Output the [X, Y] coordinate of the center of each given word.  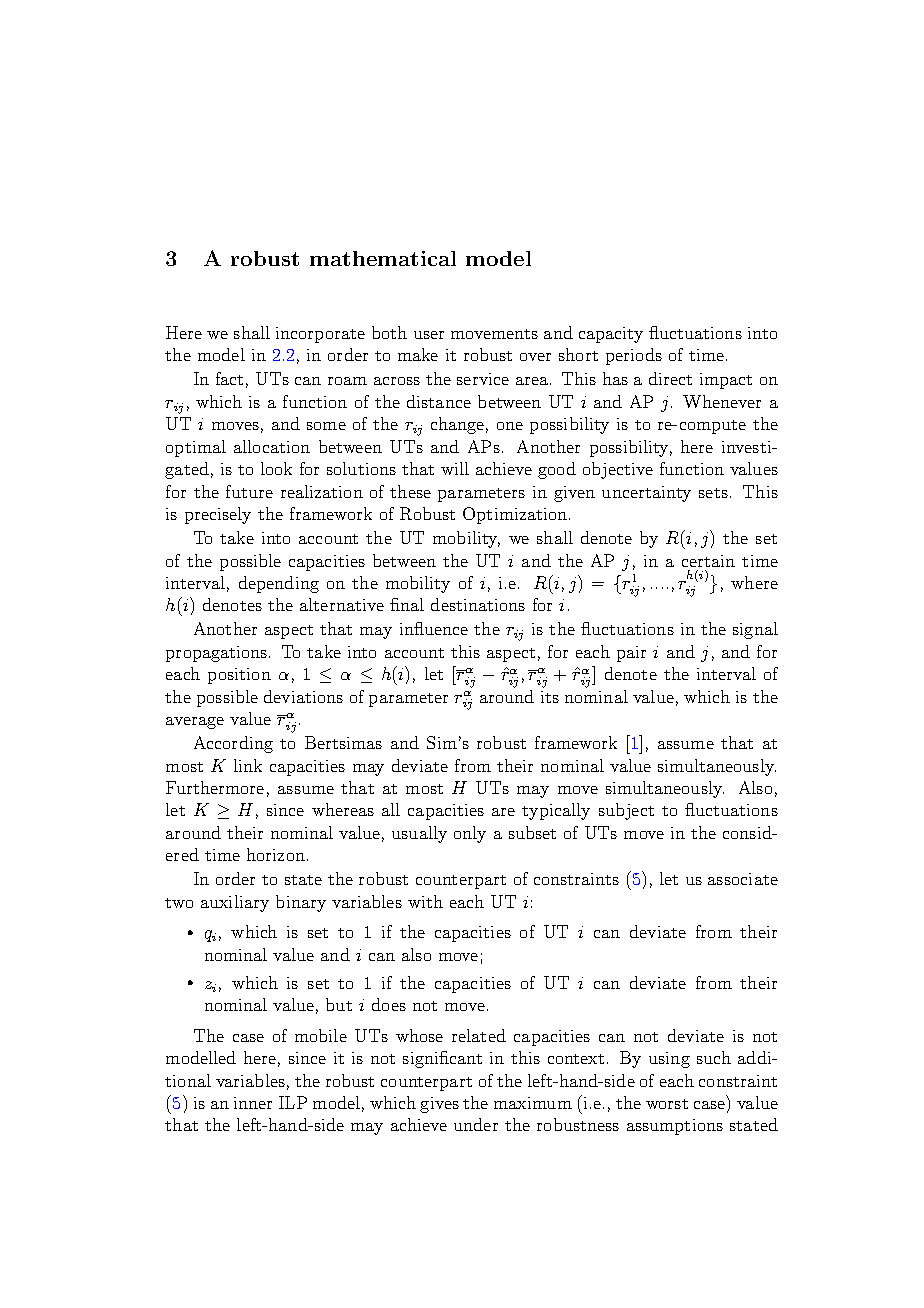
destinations [478, 604]
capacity [611, 335]
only [470, 834]
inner [253, 1103]
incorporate [320, 335]
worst [667, 1104]
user [429, 335]
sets [713, 493]
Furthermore [215, 787]
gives [439, 1105]
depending [279, 584]
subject [626, 811]
